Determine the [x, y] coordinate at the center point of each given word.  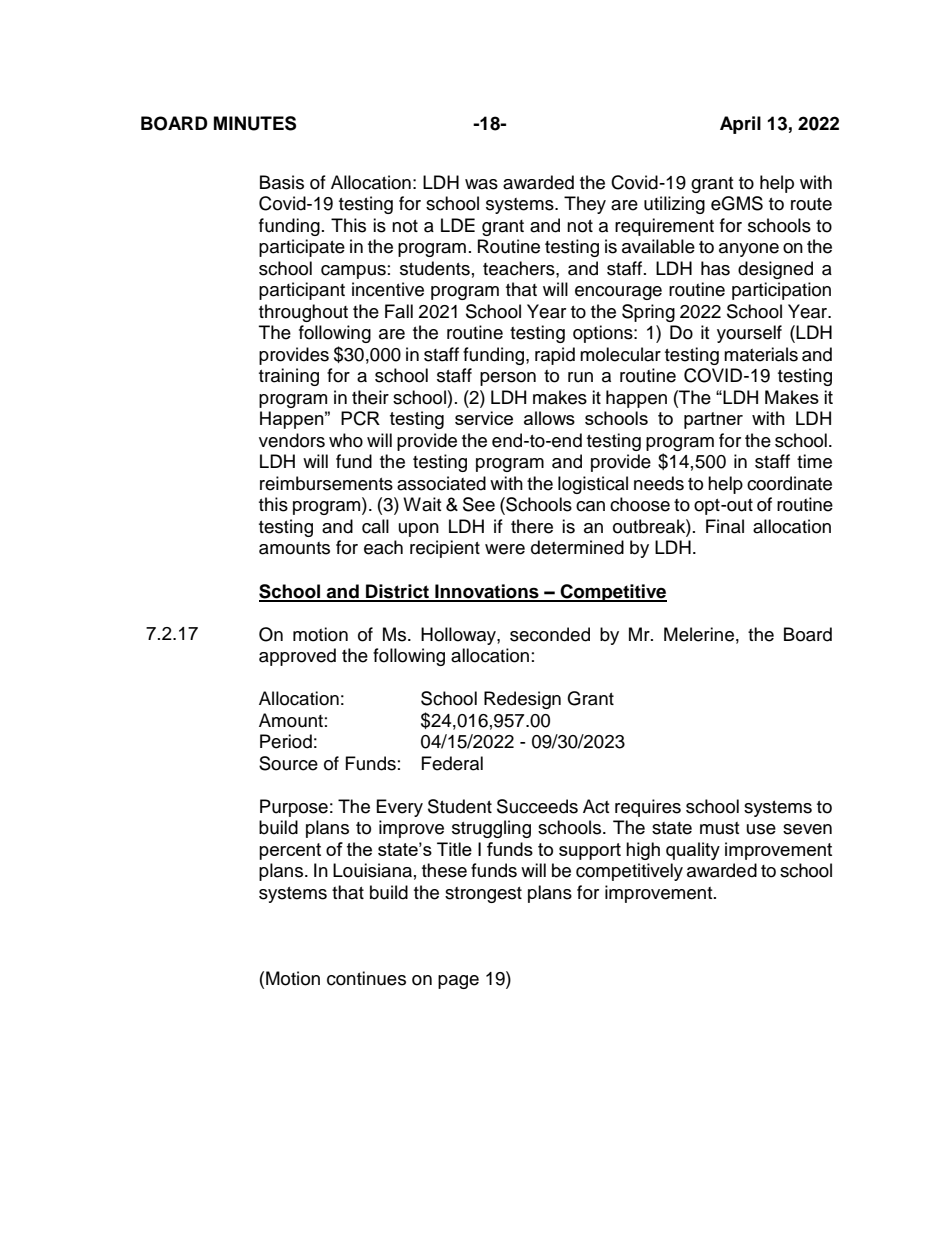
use [761, 829]
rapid [555, 356]
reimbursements [326, 483]
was [481, 184]
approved [297, 657]
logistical [593, 485]
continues [366, 978]
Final [725, 526]
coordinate [789, 483]
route [811, 204]
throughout [303, 313]
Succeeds [537, 806]
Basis [282, 182]
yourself [749, 334]
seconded [550, 634]
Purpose [294, 808]
